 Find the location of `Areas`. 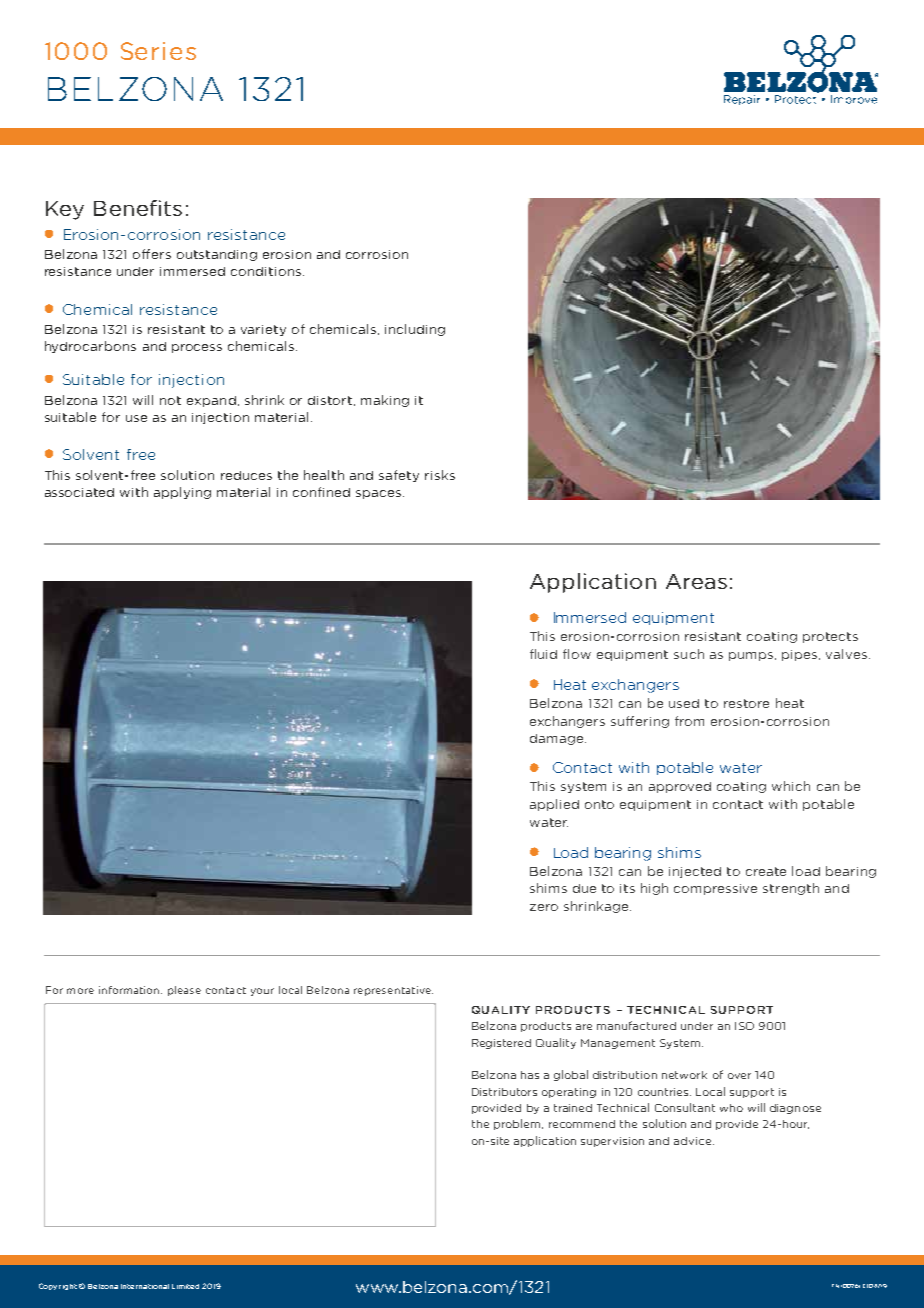

Areas is located at coordinates (696, 581).
